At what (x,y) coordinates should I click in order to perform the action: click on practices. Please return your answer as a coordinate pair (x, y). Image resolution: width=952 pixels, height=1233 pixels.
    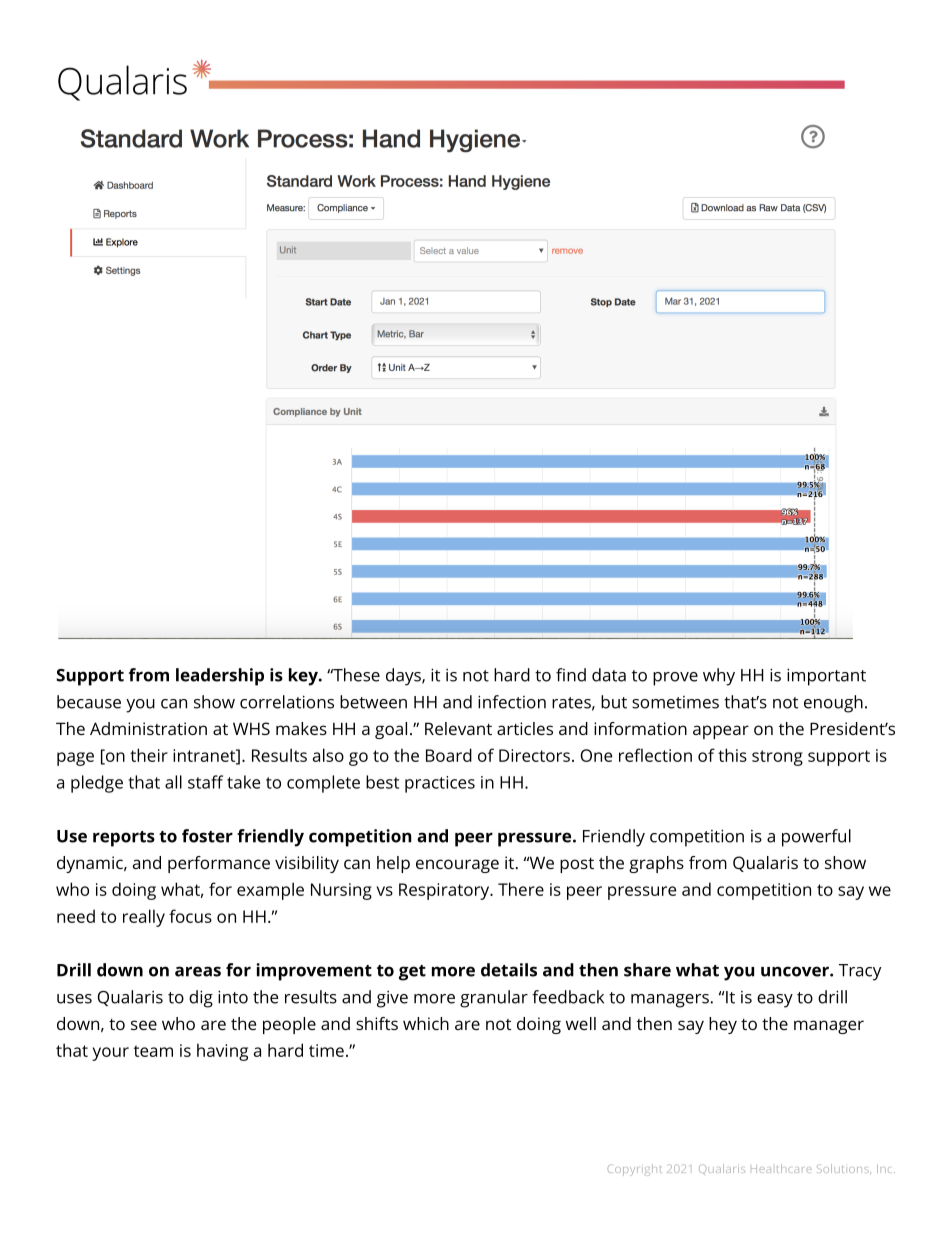
    Looking at the image, I should click on (440, 784).
